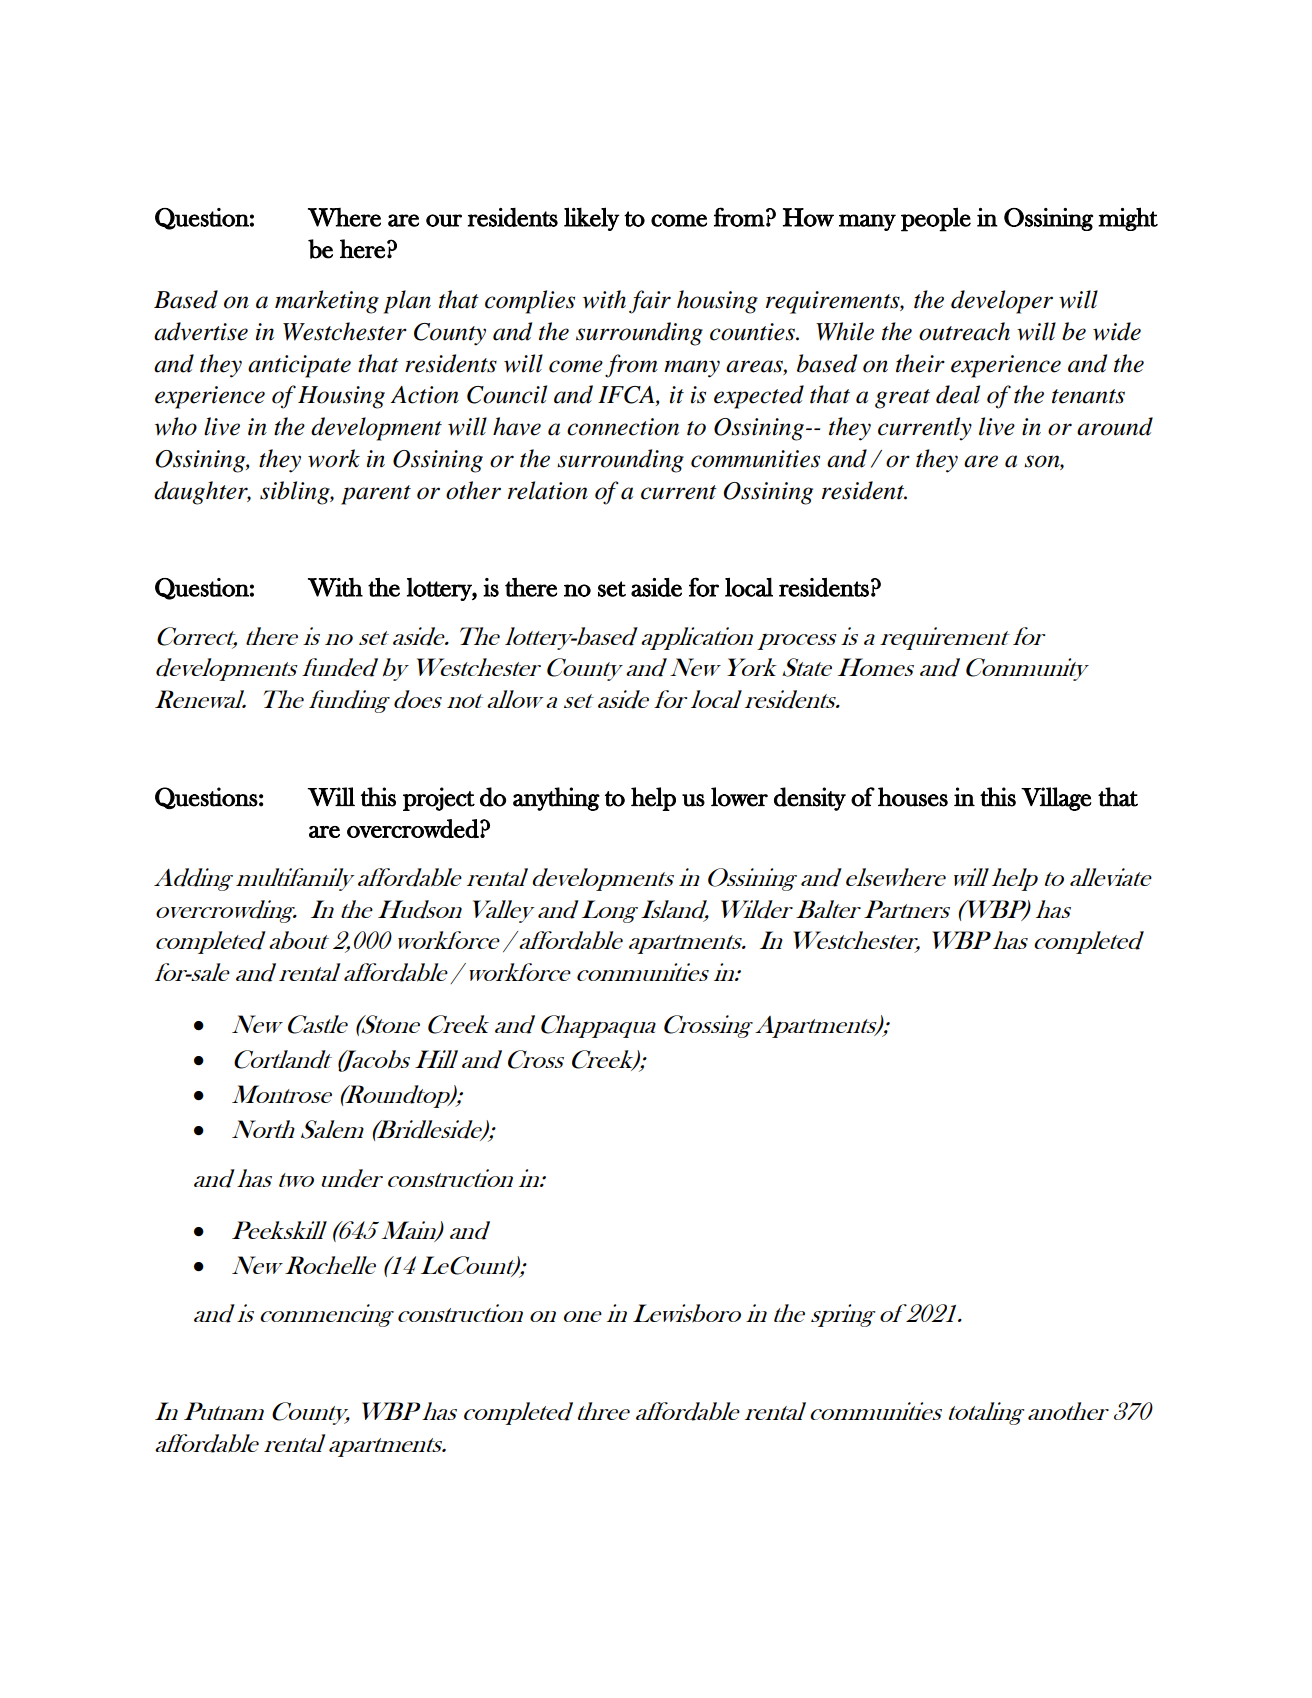 This document has height=1698, width=1312. I want to click on parent, so click(376, 495).
